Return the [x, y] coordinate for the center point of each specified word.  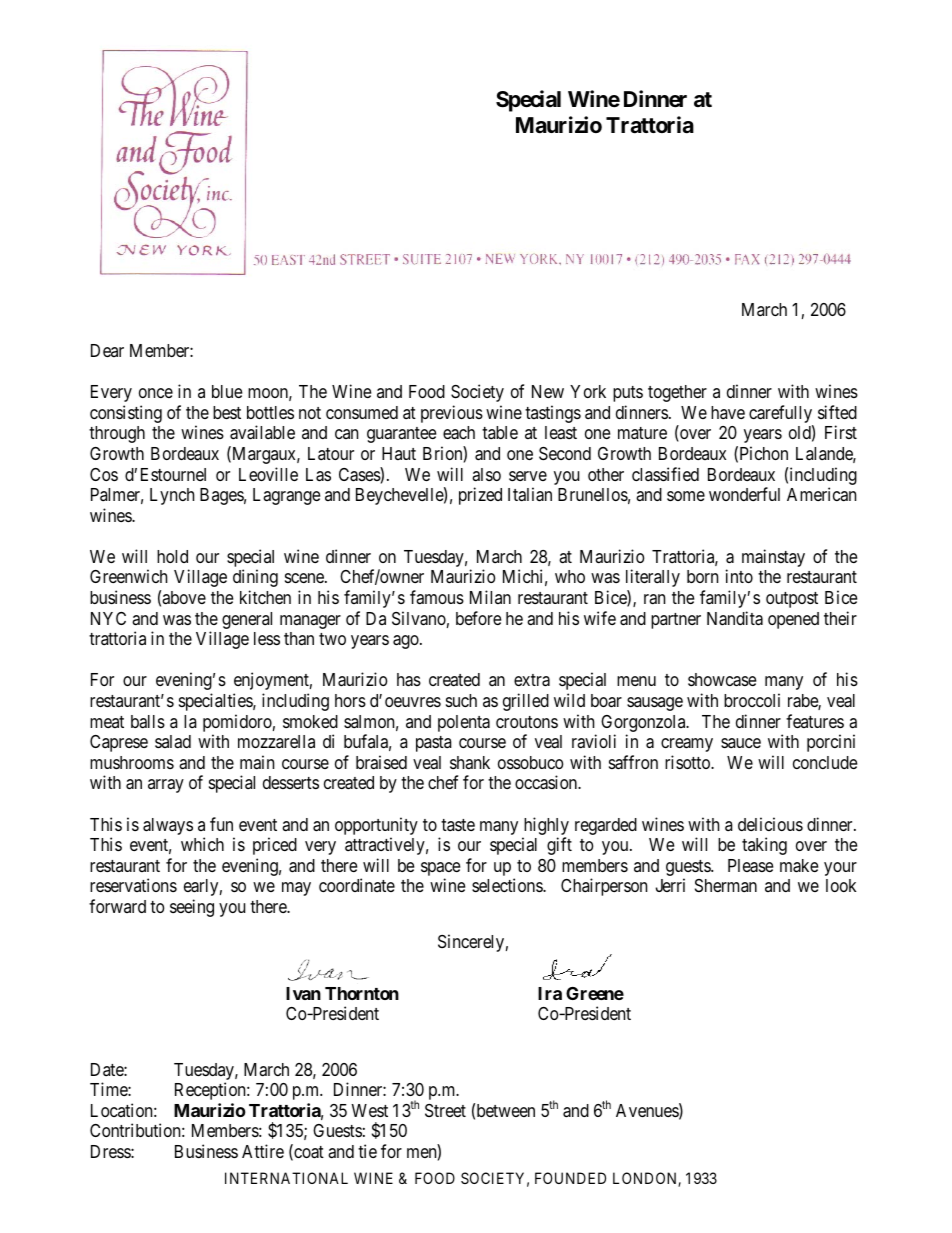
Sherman [726, 885]
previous [452, 414]
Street [445, 1110]
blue [227, 391]
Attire [263, 1151]
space [440, 870]
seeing [192, 908]
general [247, 620]
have [728, 412]
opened [793, 620]
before [478, 618]
